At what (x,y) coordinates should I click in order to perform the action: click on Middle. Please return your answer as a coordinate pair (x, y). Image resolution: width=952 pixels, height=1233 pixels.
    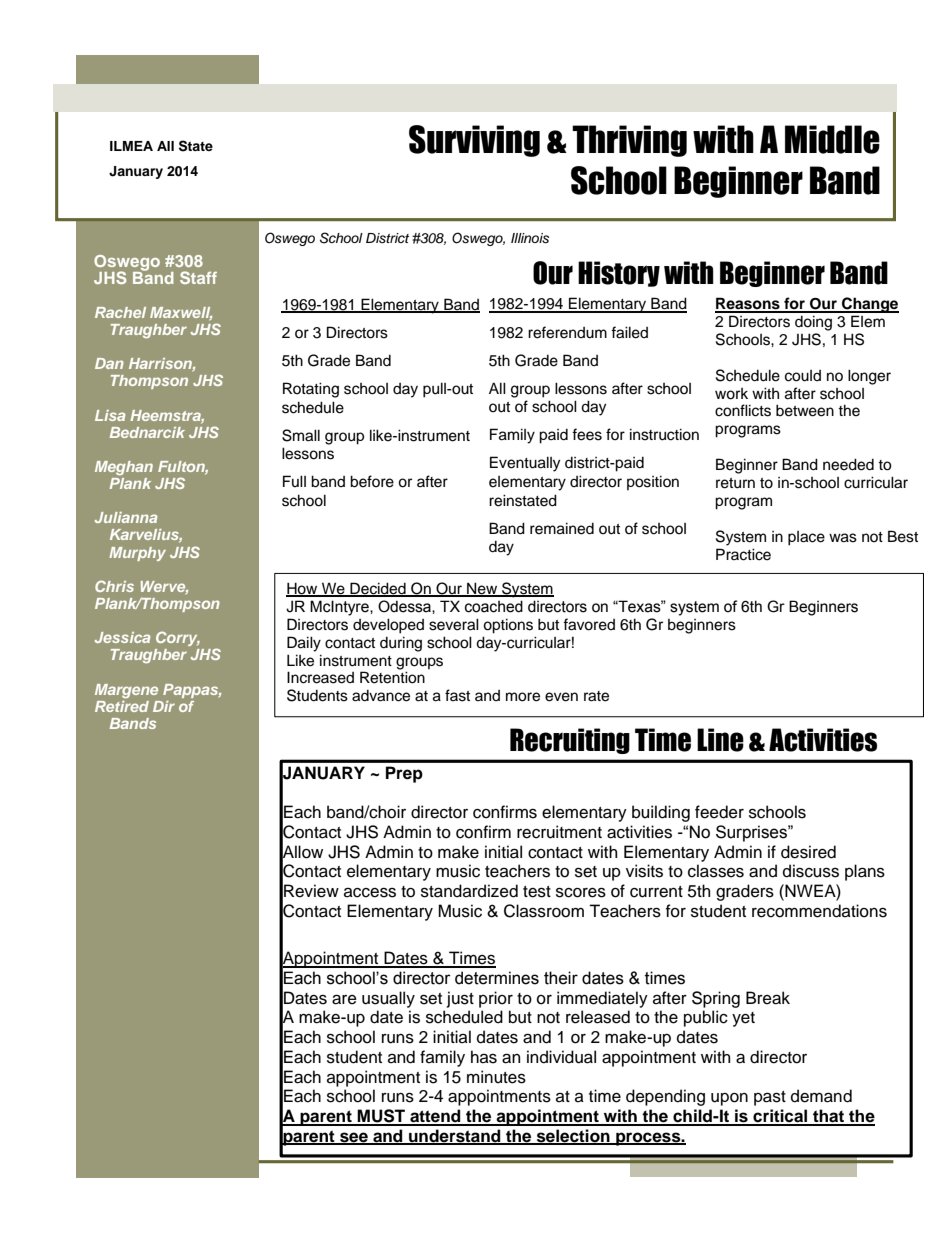
    Looking at the image, I should click on (832, 139).
